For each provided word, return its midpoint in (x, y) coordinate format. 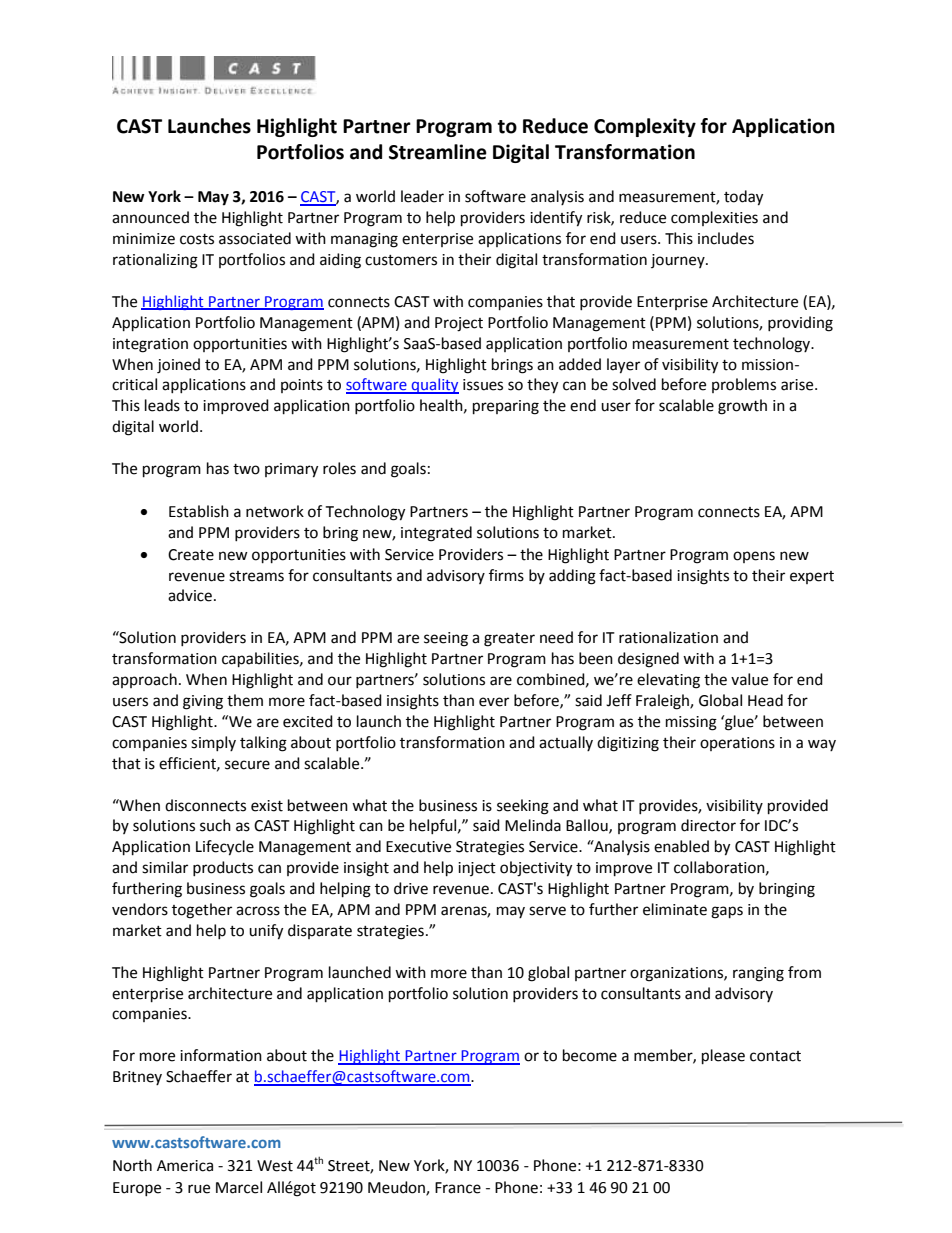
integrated (436, 534)
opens (754, 557)
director (708, 825)
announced (150, 217)
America (185, 1166)
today (743, 198)
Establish (199, 511)
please (723, 1057)
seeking (523, 807)
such (215, 825)
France (458, 1188)
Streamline (438, 152)
